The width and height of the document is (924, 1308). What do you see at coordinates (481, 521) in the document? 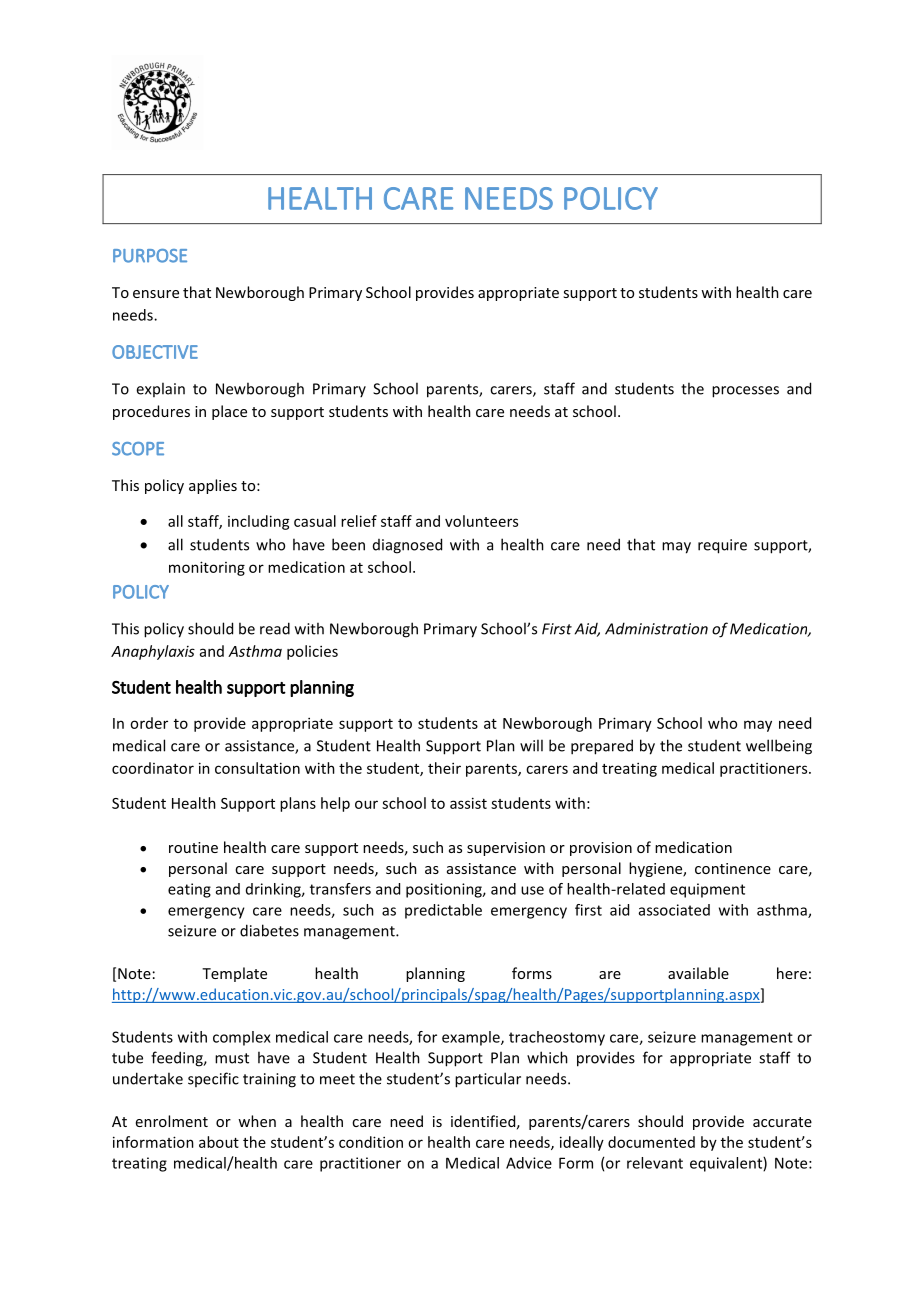
I see `volunteers` at bounding box center [481, 521].
